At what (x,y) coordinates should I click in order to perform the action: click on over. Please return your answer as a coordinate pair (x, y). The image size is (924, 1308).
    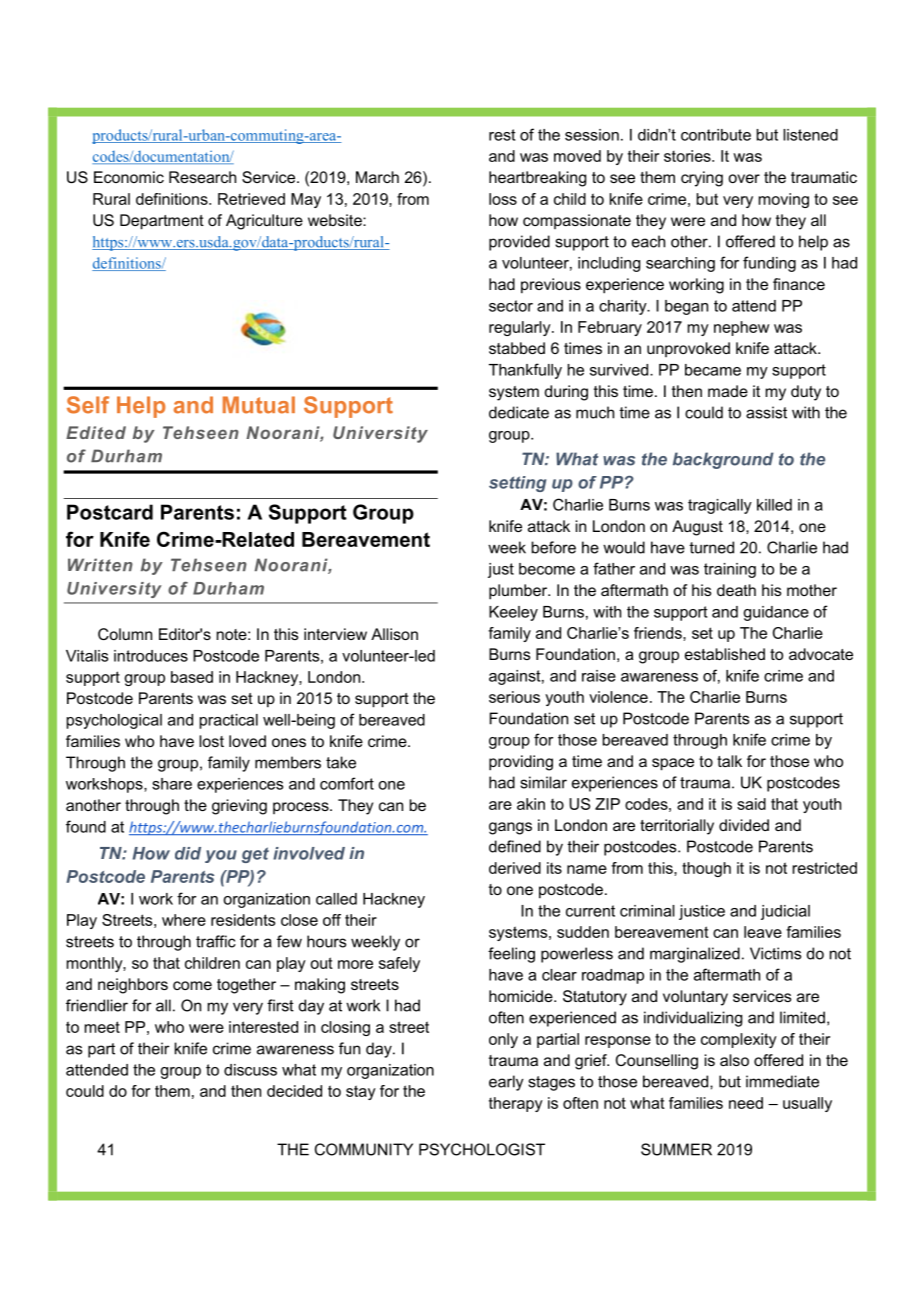
    Looking at the image, I should click on (744, 178).
